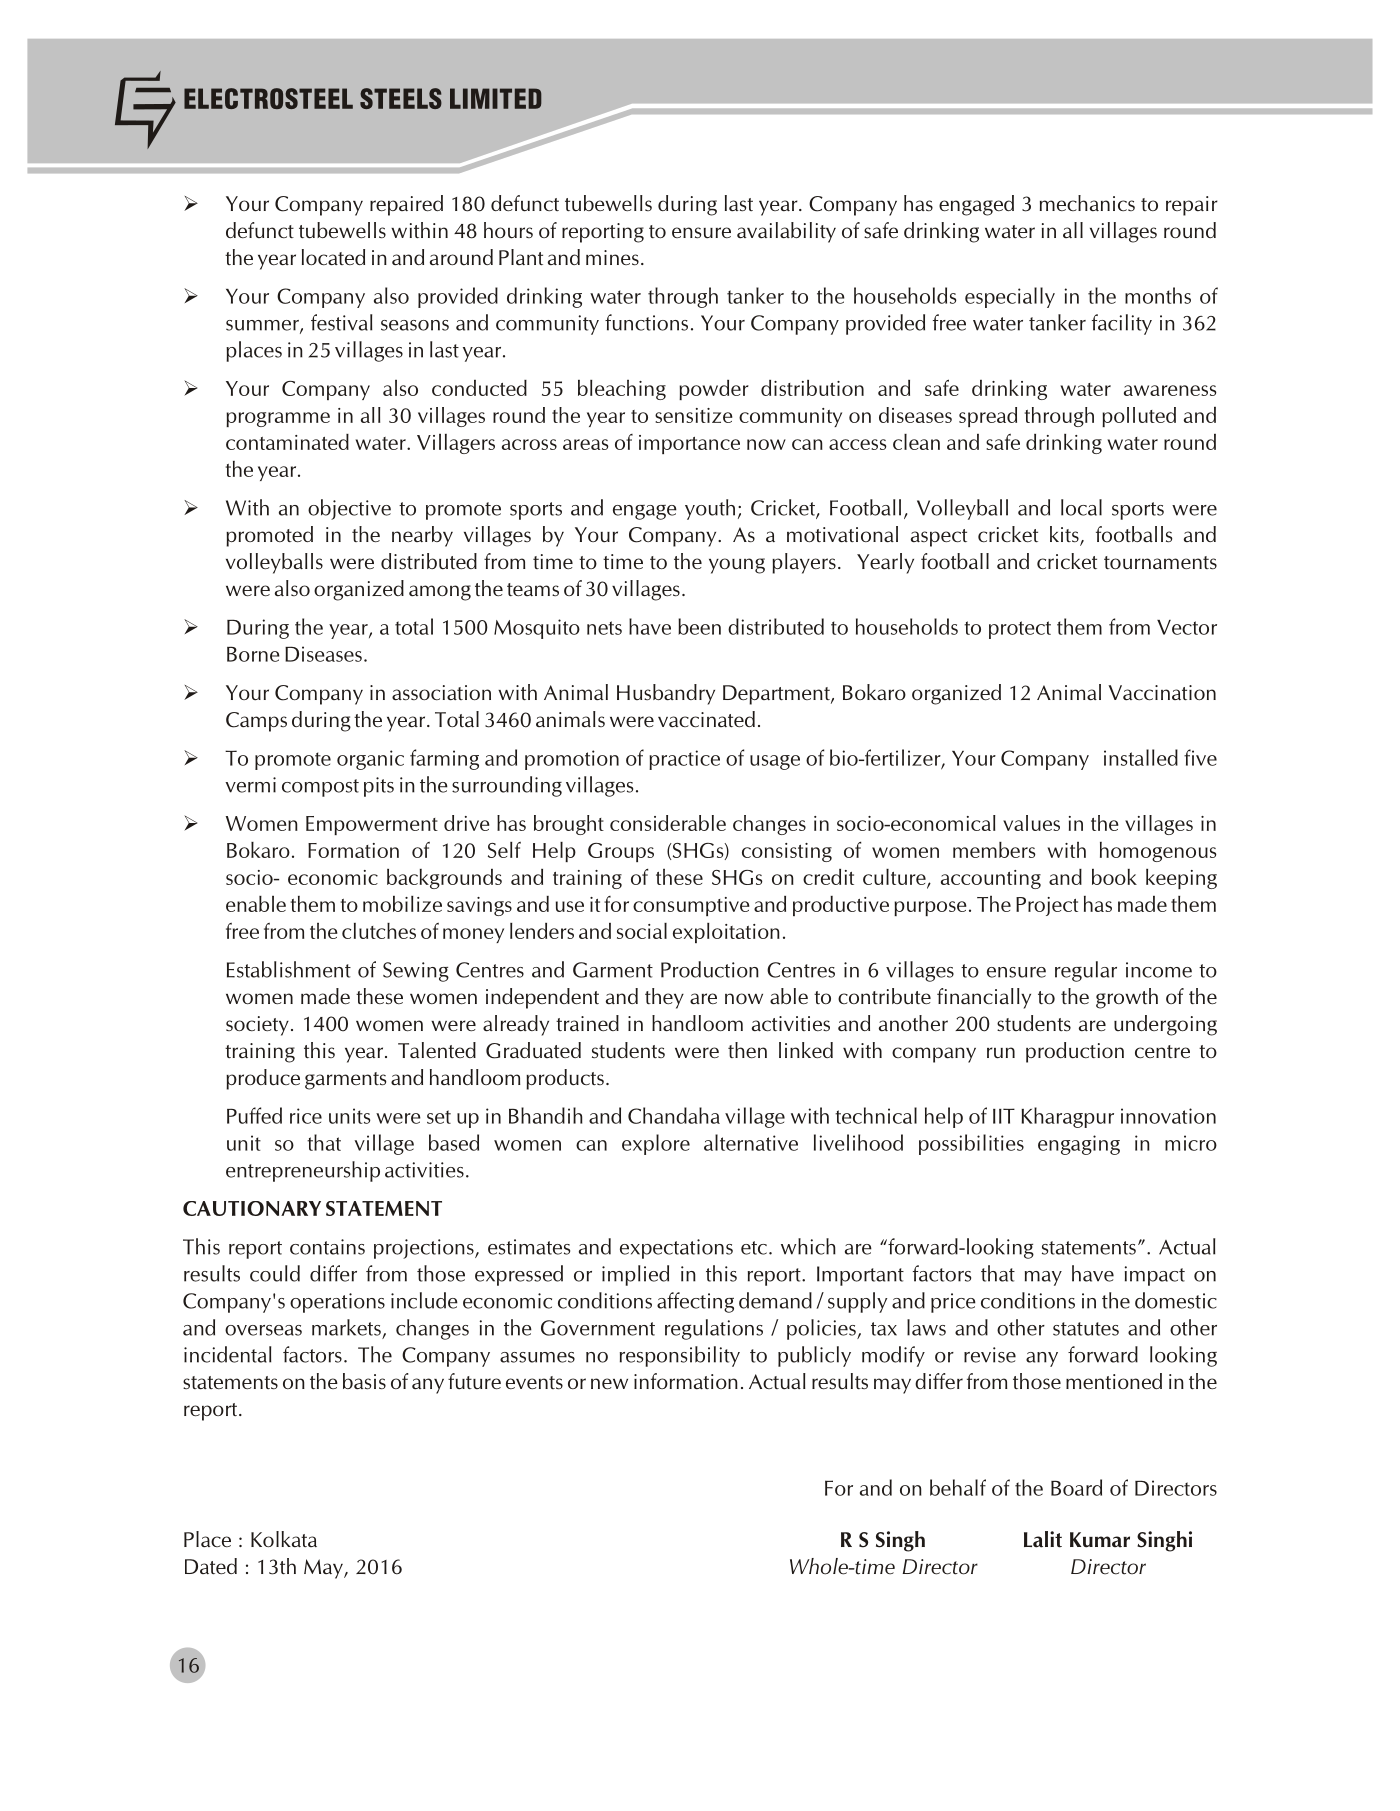 This image has width=1400, height=1811. I want to click on STEELS, so click(401, 98).
